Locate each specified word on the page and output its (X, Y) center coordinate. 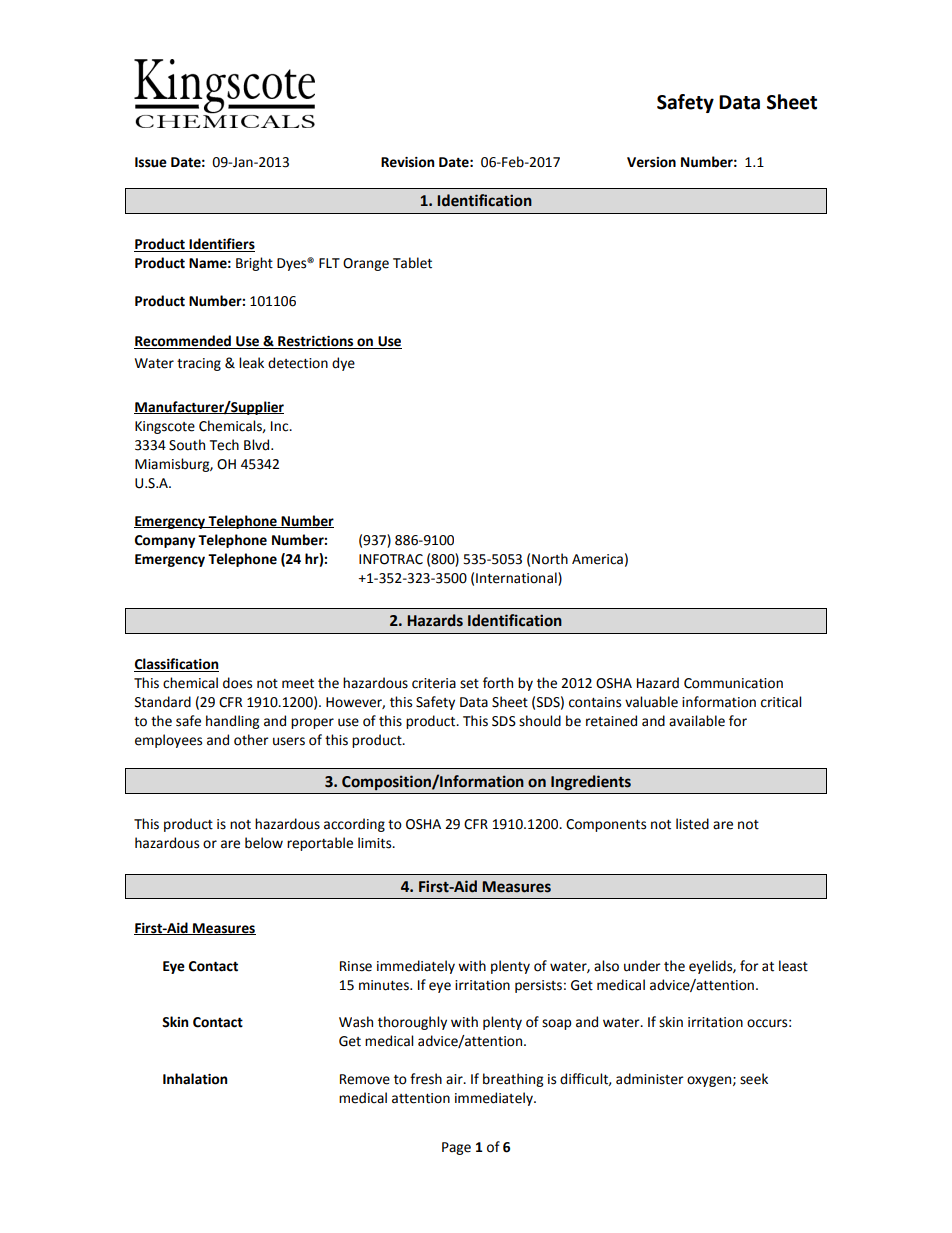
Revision (407, 162)
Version (651, 162)
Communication (733, 683)
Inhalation (195, 1079)
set (469, 684)
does (237, 683)
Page (456, 1148)
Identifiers (221, 245)
